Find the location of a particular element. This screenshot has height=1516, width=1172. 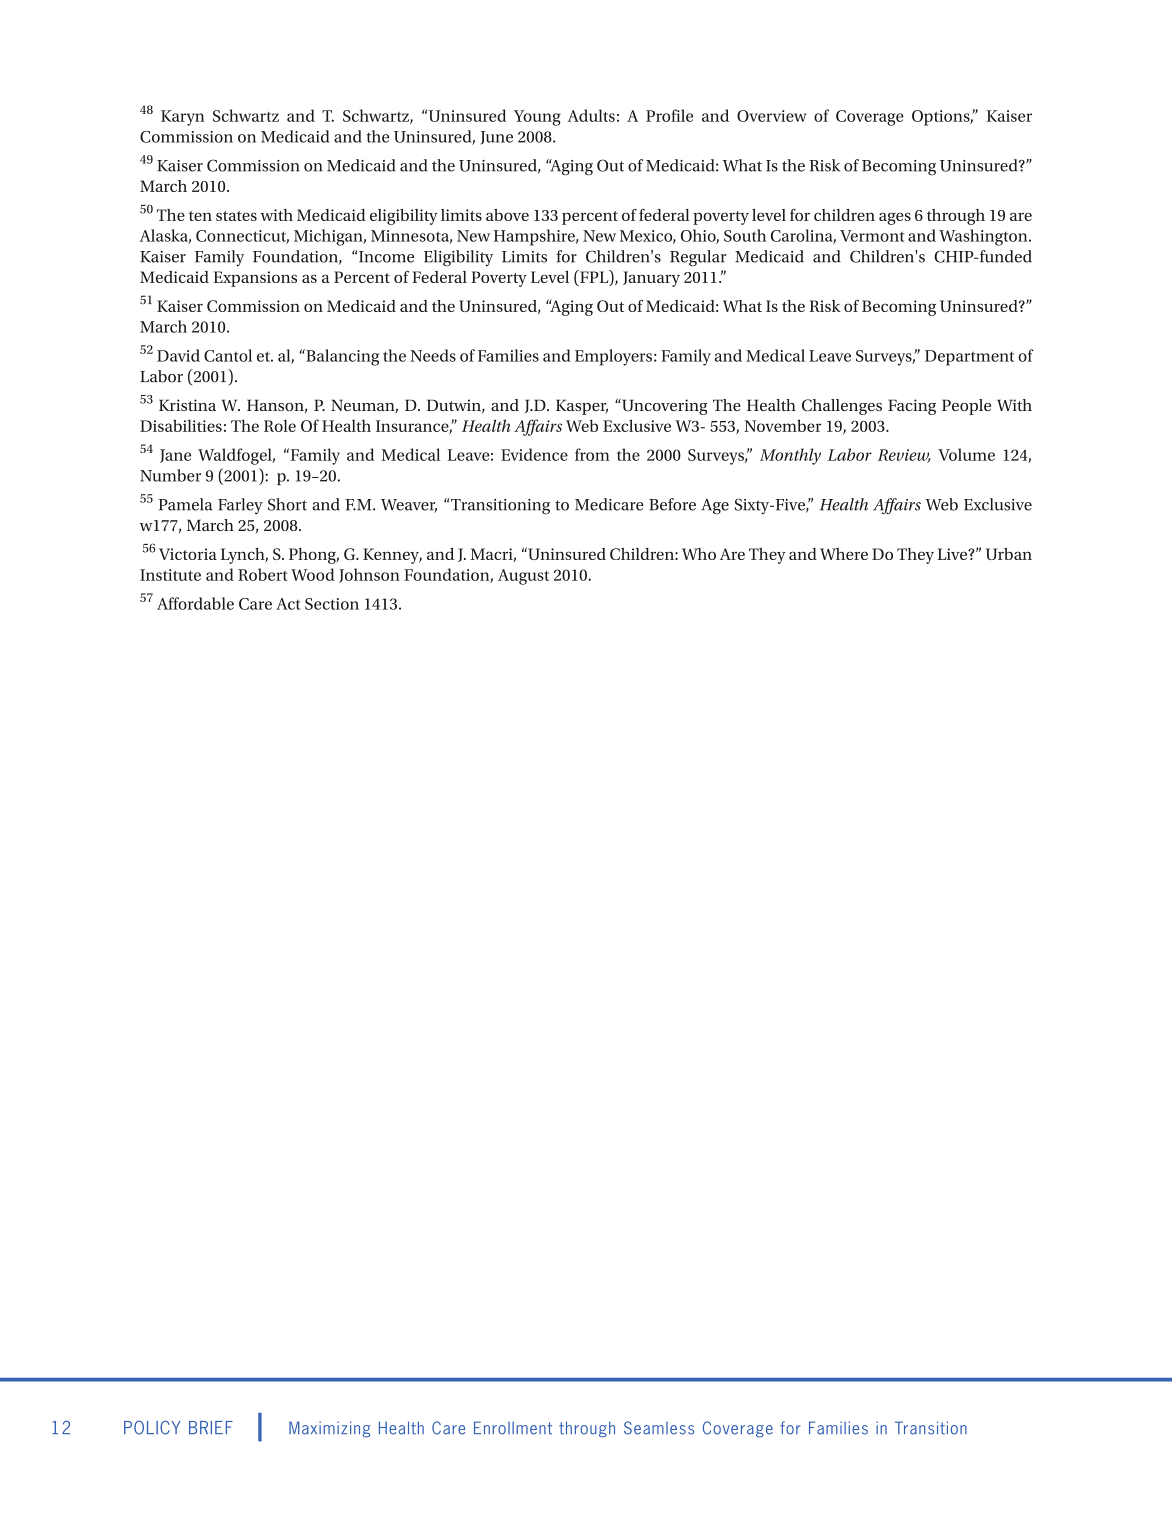

August is located at coordinates (523, 577).
